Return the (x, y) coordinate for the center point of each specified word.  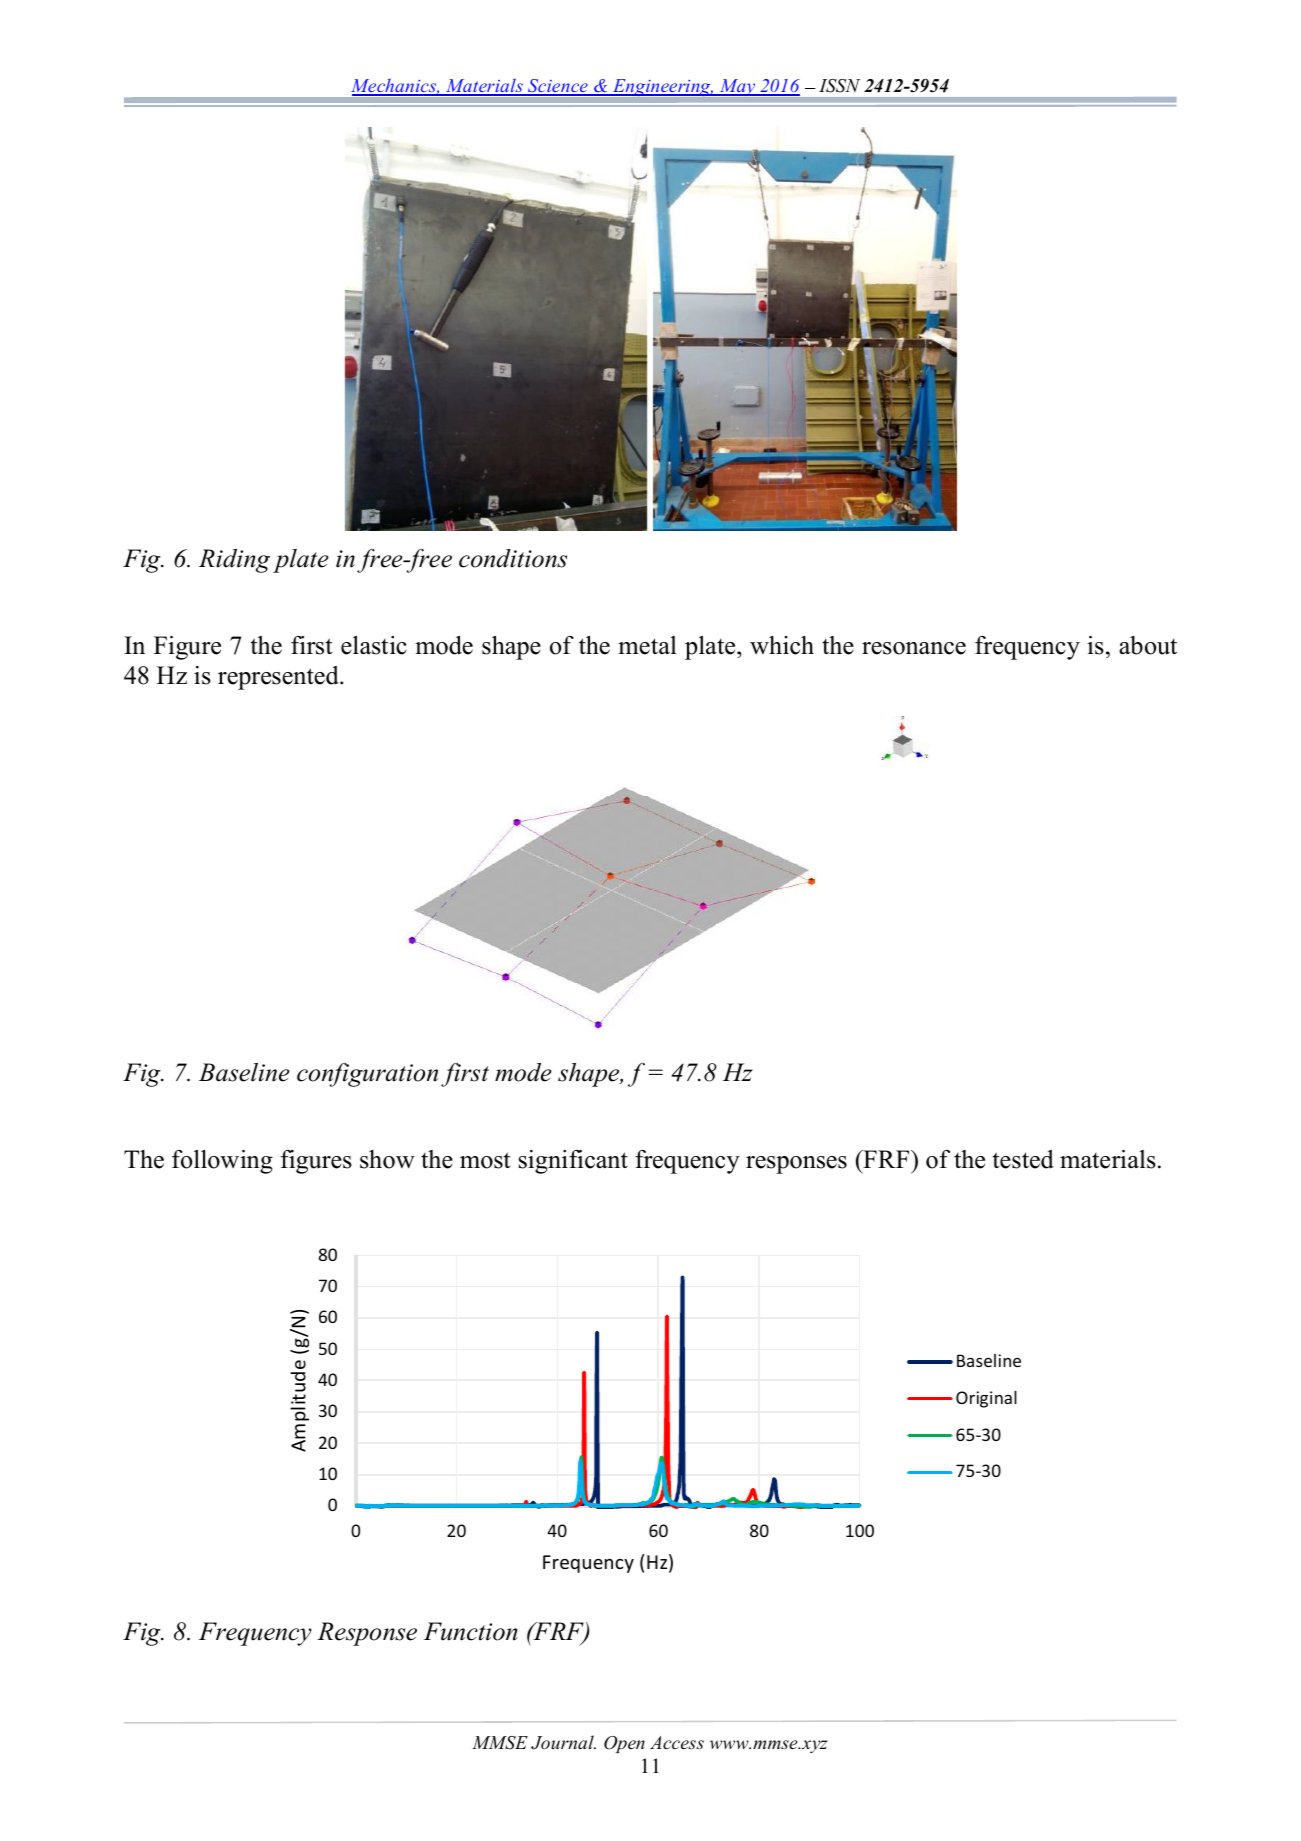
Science (558, 87)
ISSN (839, 86)
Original (986, 1399)
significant (573, 1162)
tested (1023, 1159)
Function (471, 1631)
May (737, 87)
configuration (367, 1075)
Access (677, 1742)
